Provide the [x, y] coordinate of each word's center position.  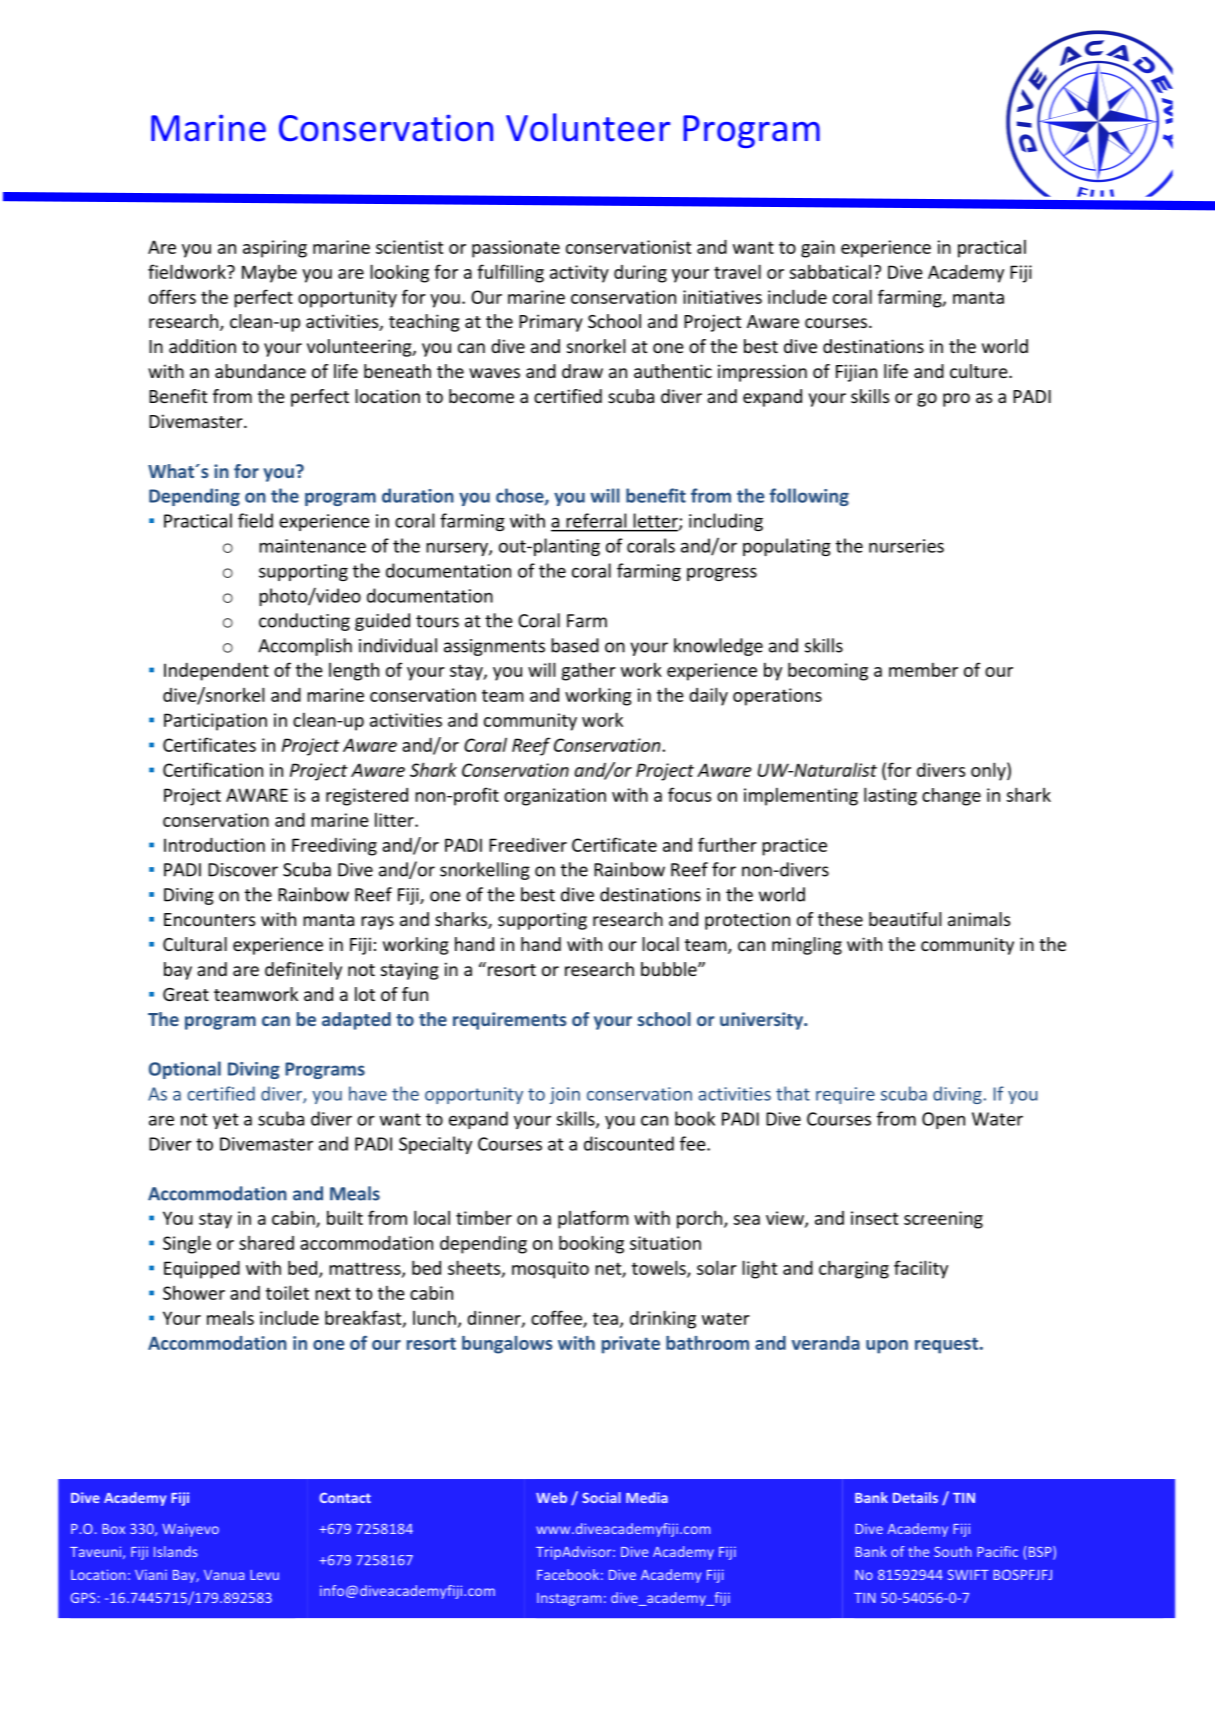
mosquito [550, 1270]
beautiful [905, 919]
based [575, 645]
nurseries [906, 546]
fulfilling [510, 273]
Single [187, 1245]
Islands [176, 1551]
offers [172, 296]
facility [921, 1269]
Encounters [209, 919]
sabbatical [830, 272]
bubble [670, 969]
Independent [216, 672]
